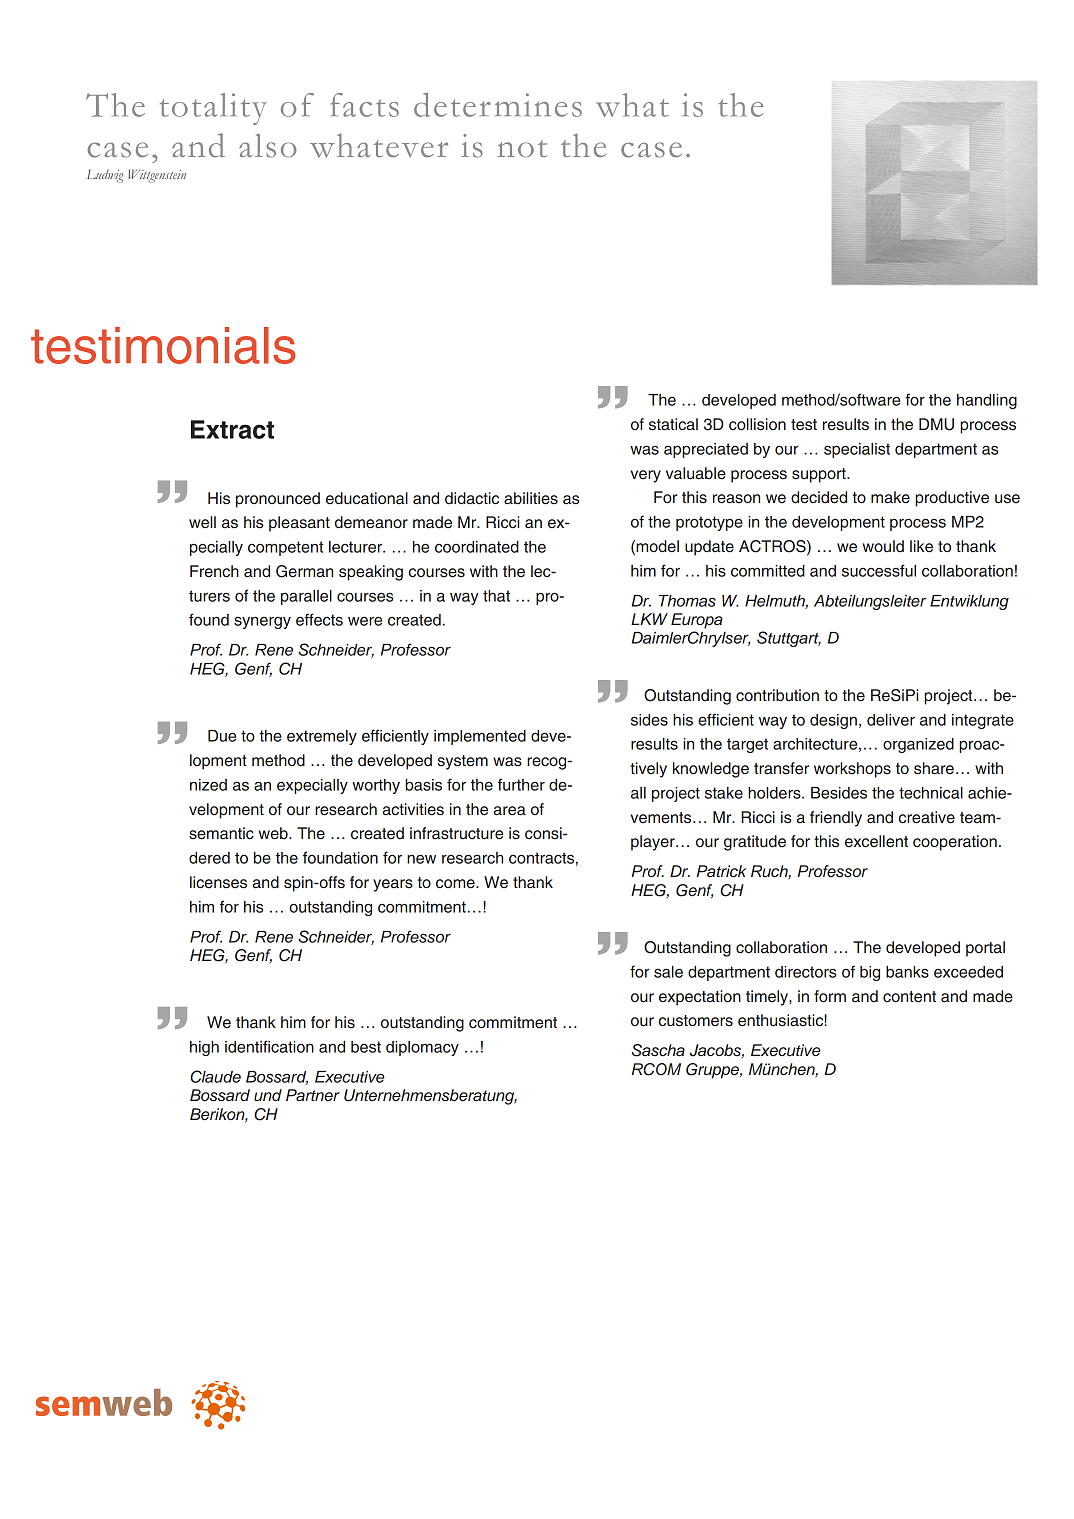 This screenshot has width=1074, height=1519. I want to click on high, so click(204, 1048).
